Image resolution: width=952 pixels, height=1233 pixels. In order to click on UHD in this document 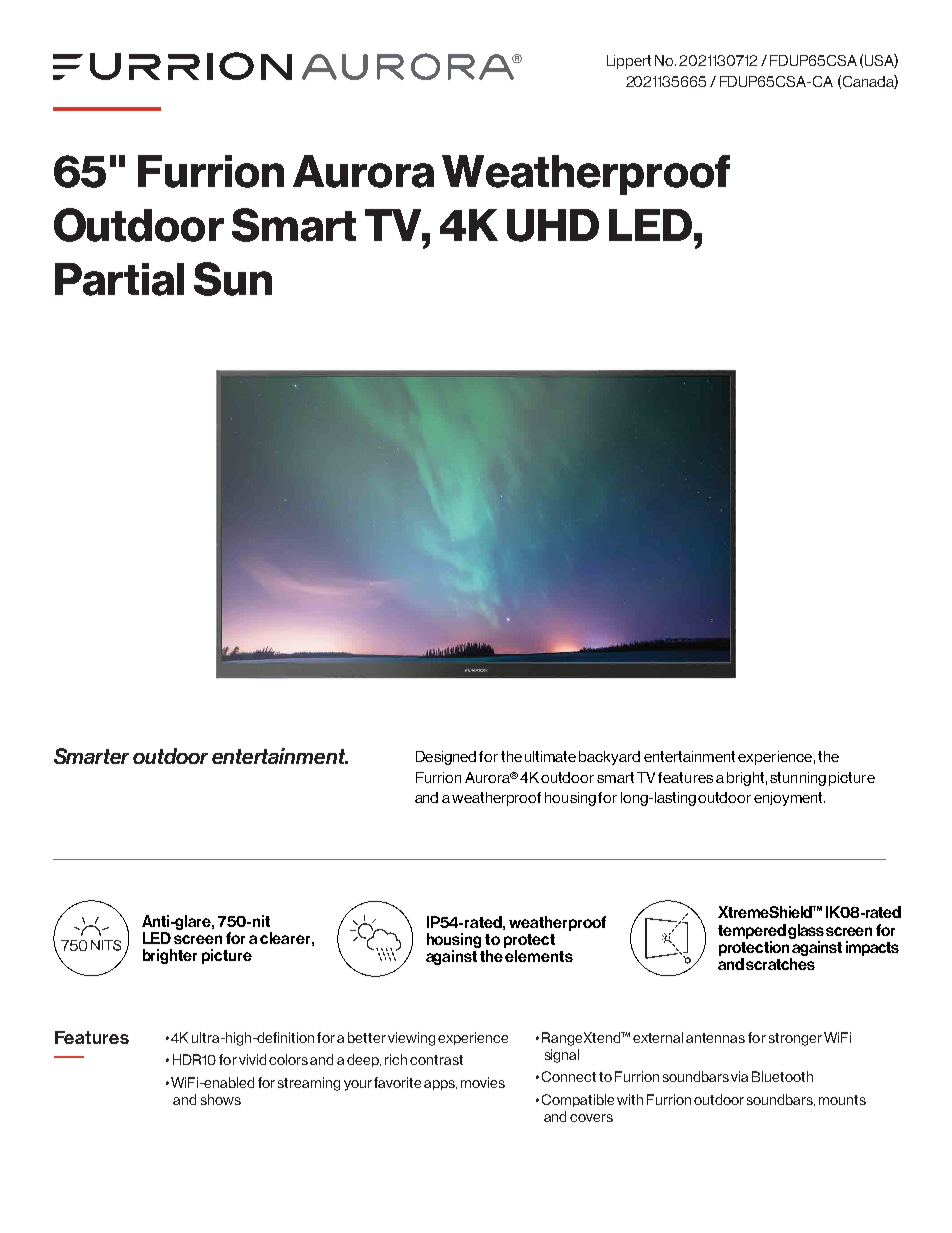, I will do `click(553, 225)`.
